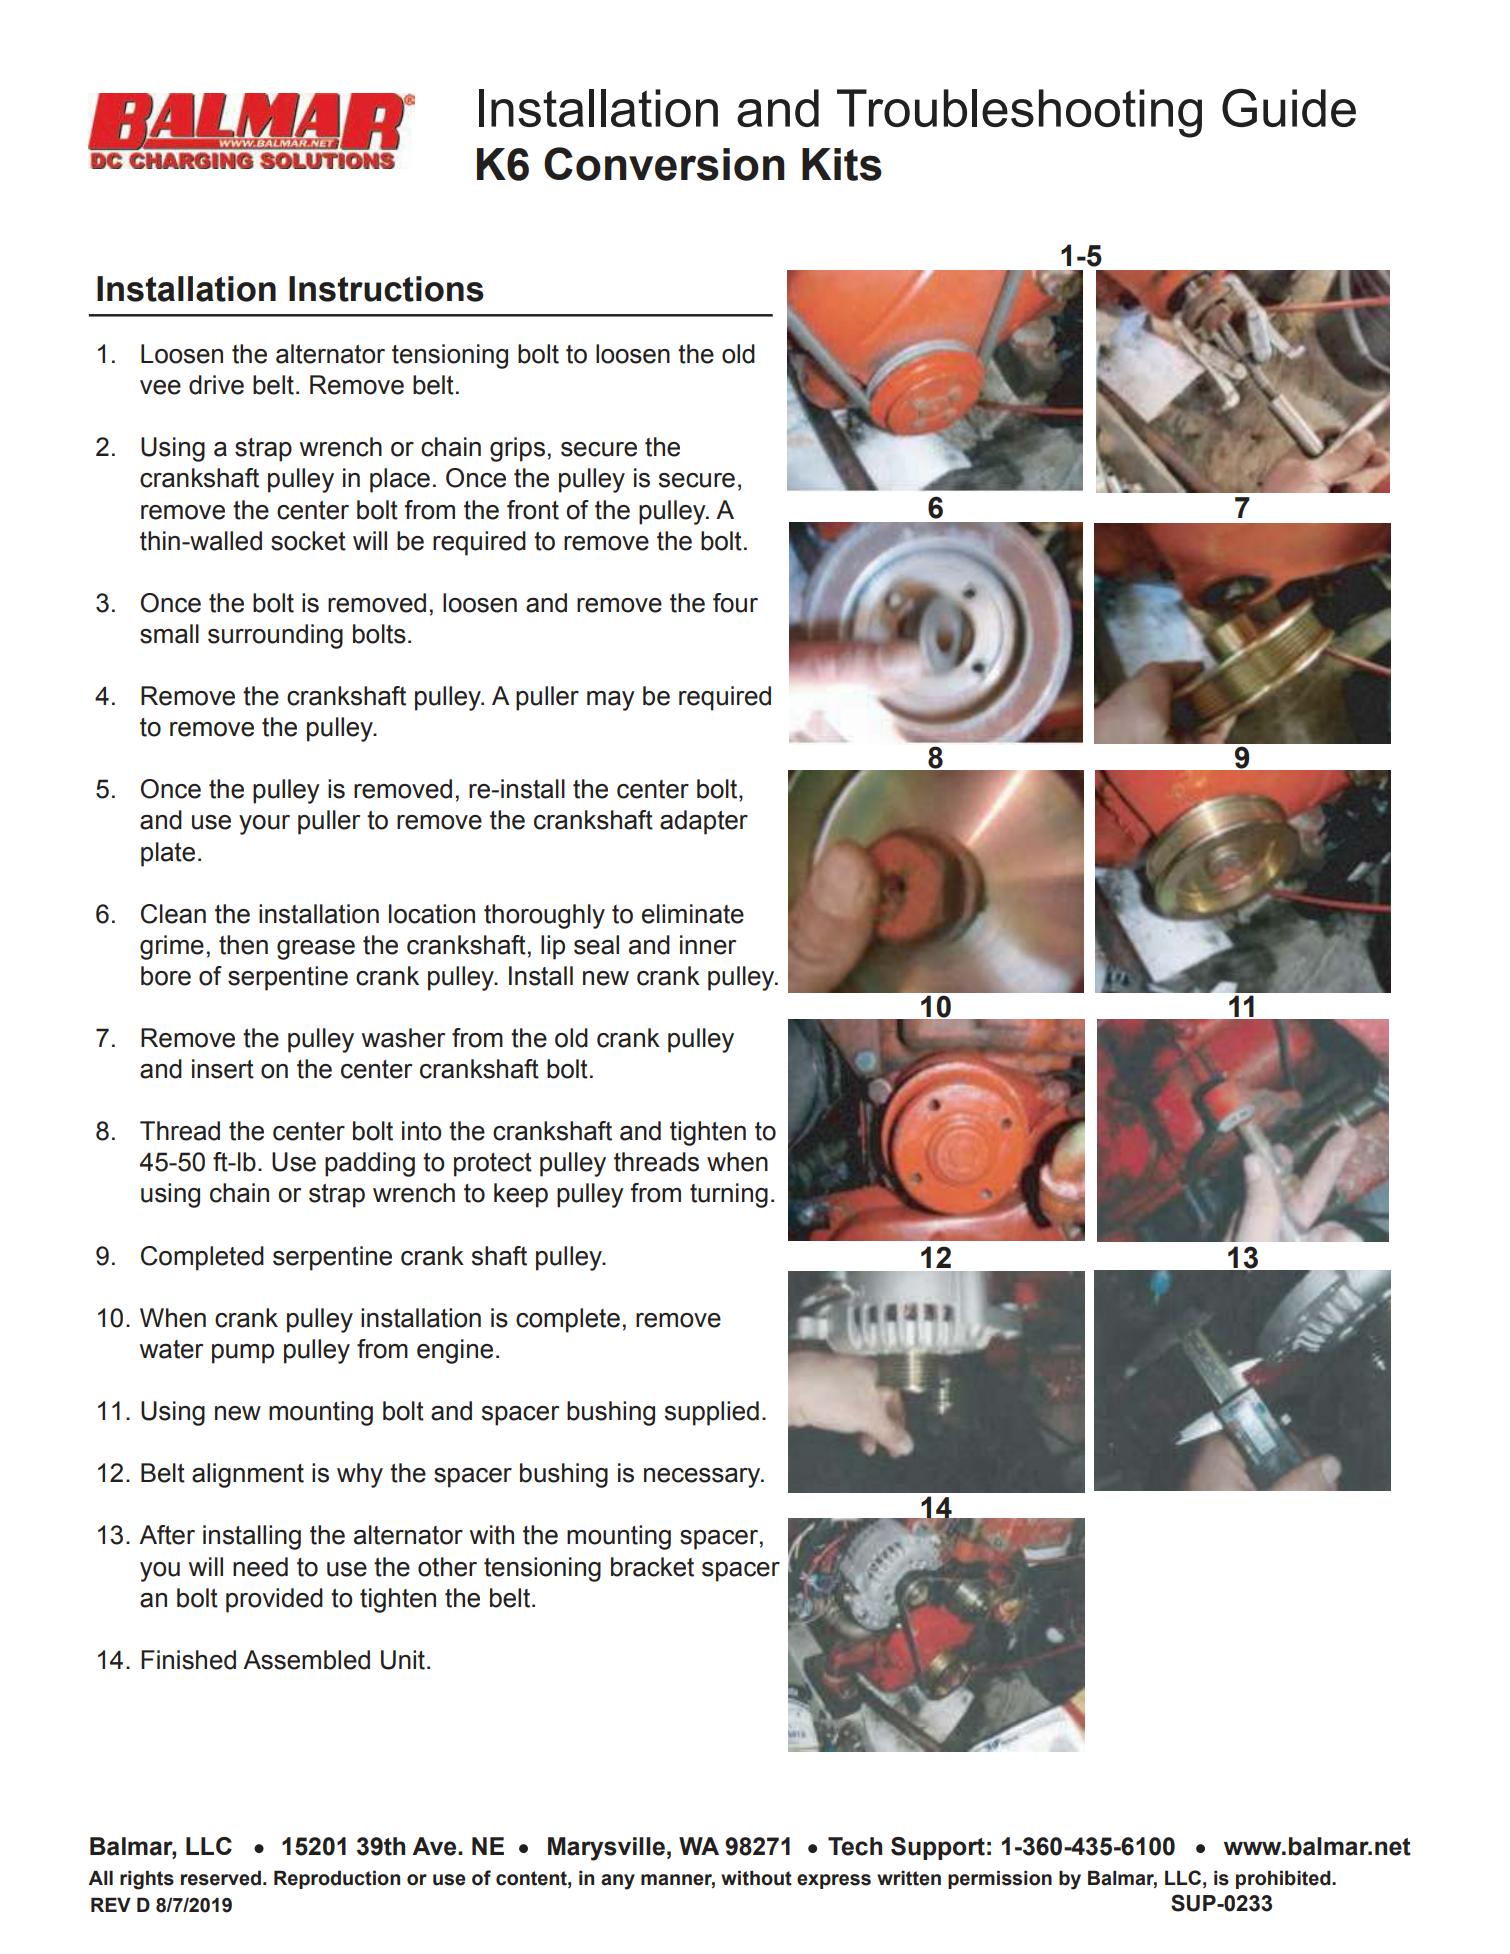  I want to click on Instructions, so click(386, 289).
